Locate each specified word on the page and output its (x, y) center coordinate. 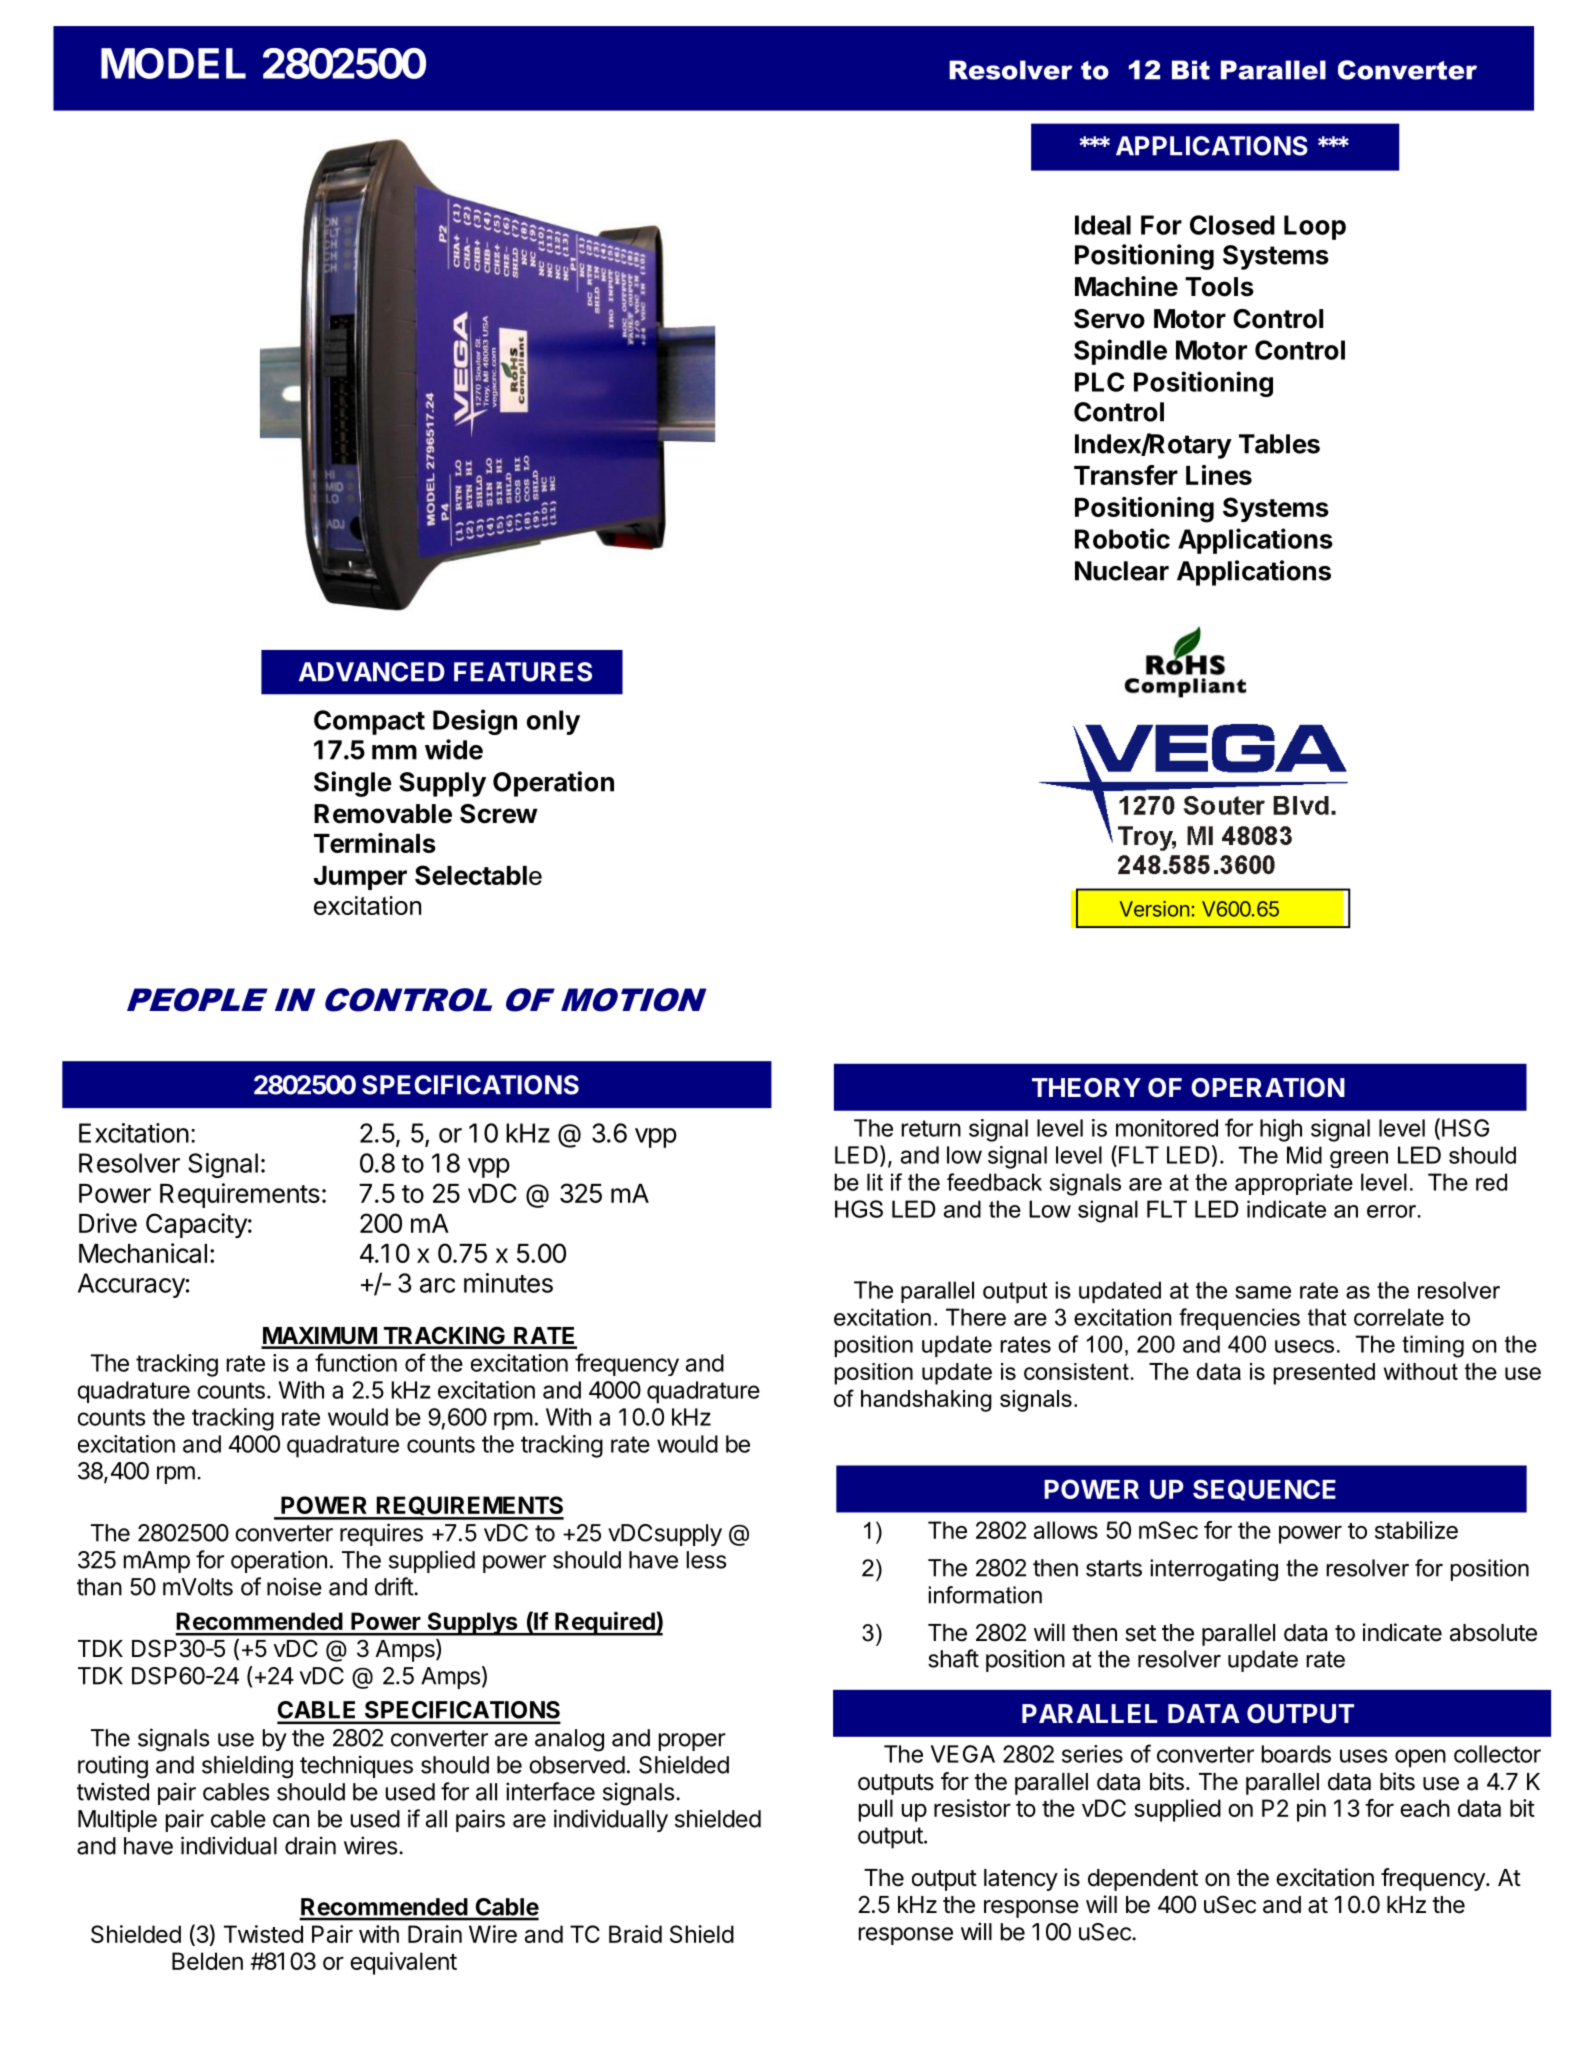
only (553, 722)
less (706, 1560)
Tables (1279, 444)
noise (294, 1586)
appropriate (1294, 1184)
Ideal (1103, 225)
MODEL (173, 63)
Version (1154, 909)
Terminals (375, 843)
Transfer (1126, 475)
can (291, 1821)
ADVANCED (372, 672)
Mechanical (143, 1253)
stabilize (1416, 1530)
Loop (1315, 227)
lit (875, 1182)
